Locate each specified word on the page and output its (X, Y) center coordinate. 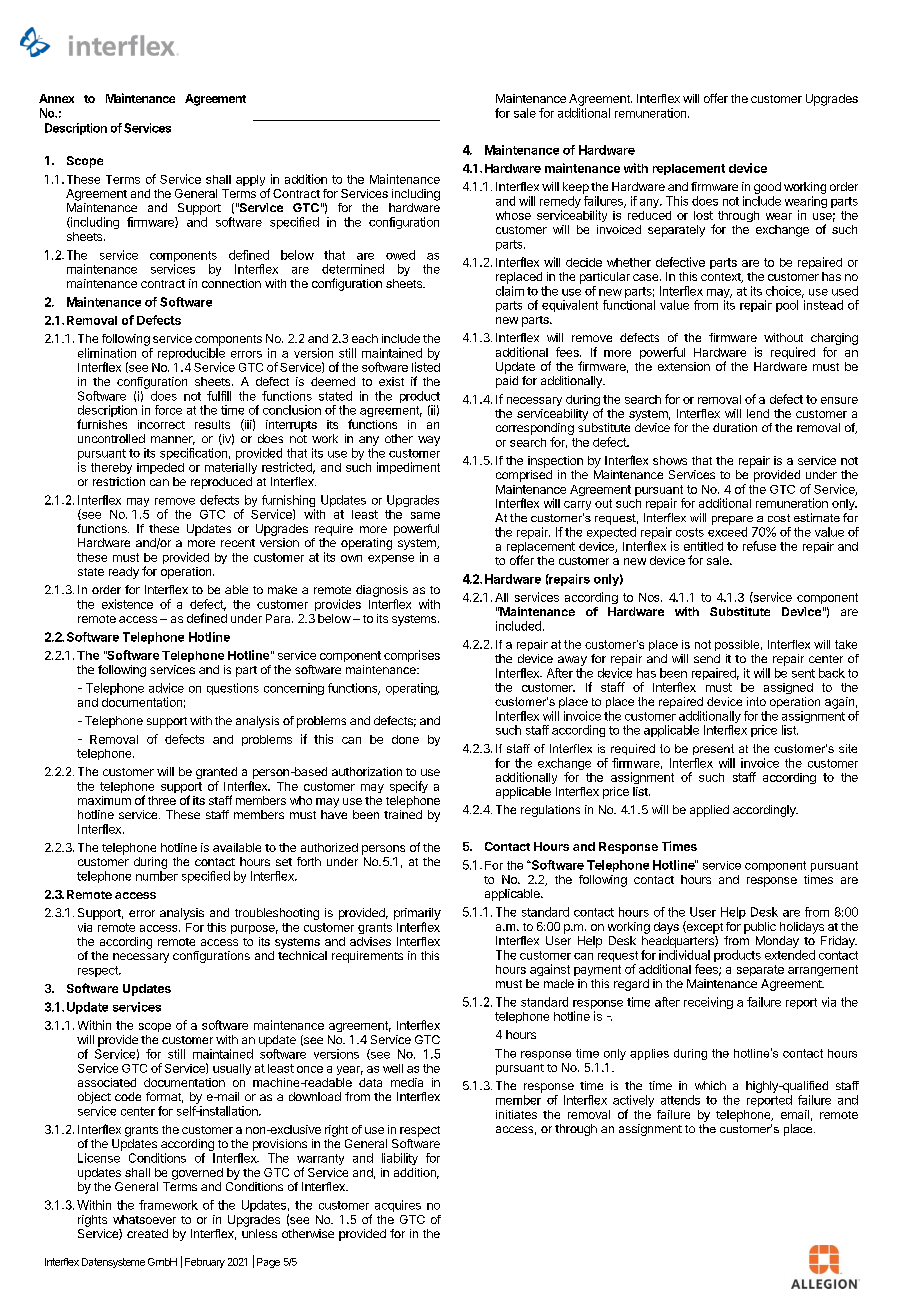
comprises (412, 656)
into (756, 701)
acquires (398, 1206)
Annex (56, 98)
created (147, 1233)
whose (513, 215)
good (767, 188)
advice (166, 688)
